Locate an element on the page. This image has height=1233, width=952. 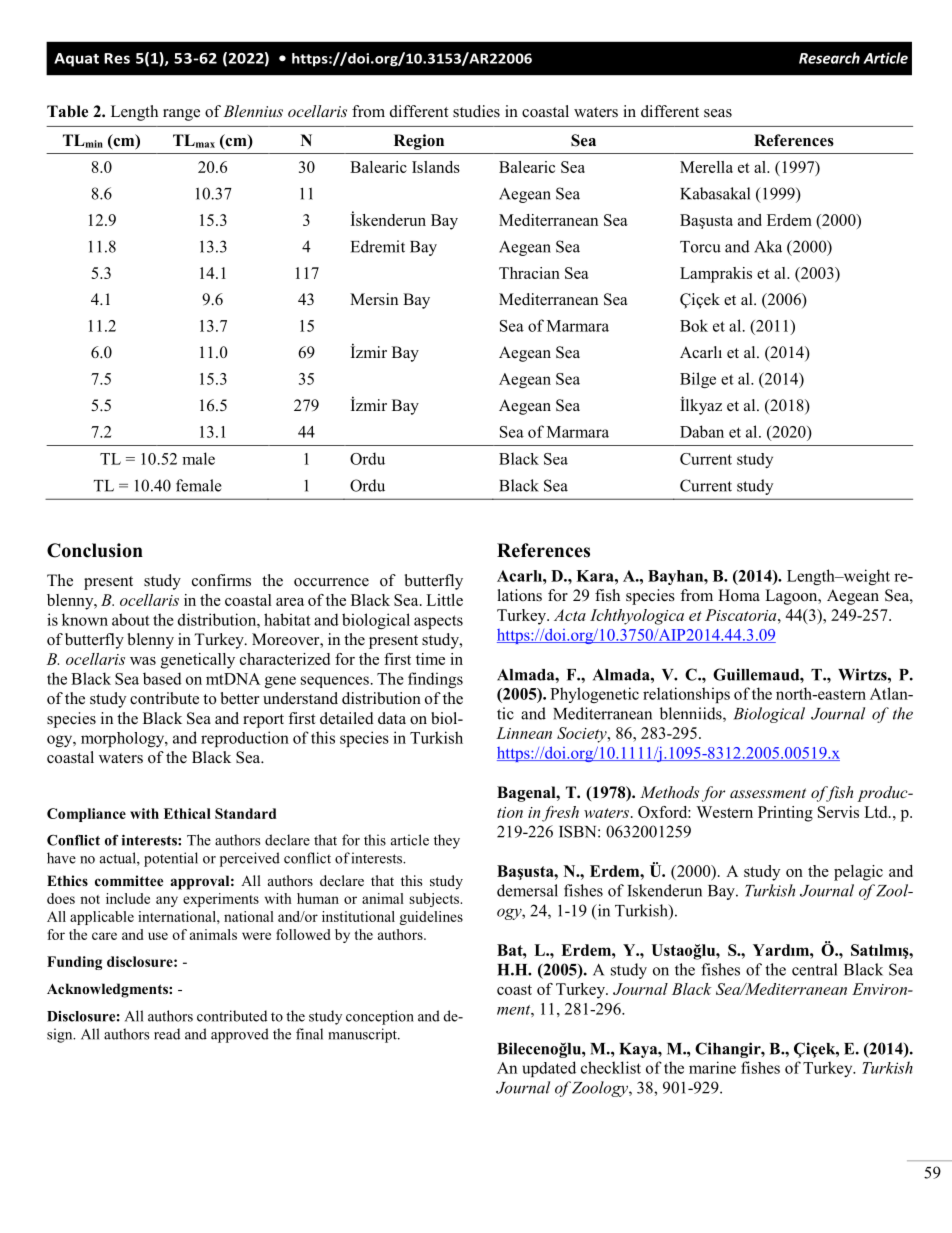
read is located at coordinates (167, 1034).
